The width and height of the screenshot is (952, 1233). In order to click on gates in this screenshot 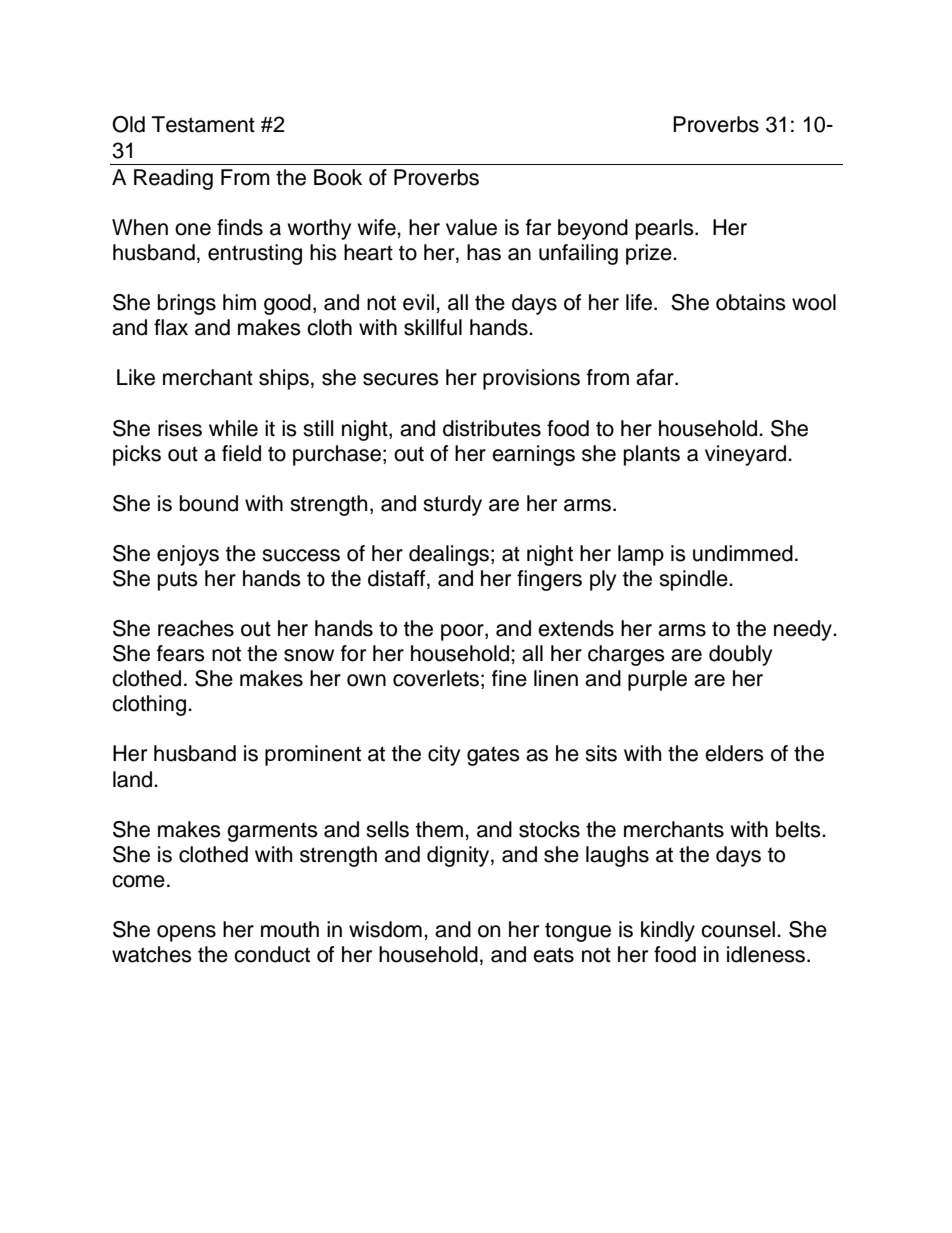, I will do `click(493, 756)`.
